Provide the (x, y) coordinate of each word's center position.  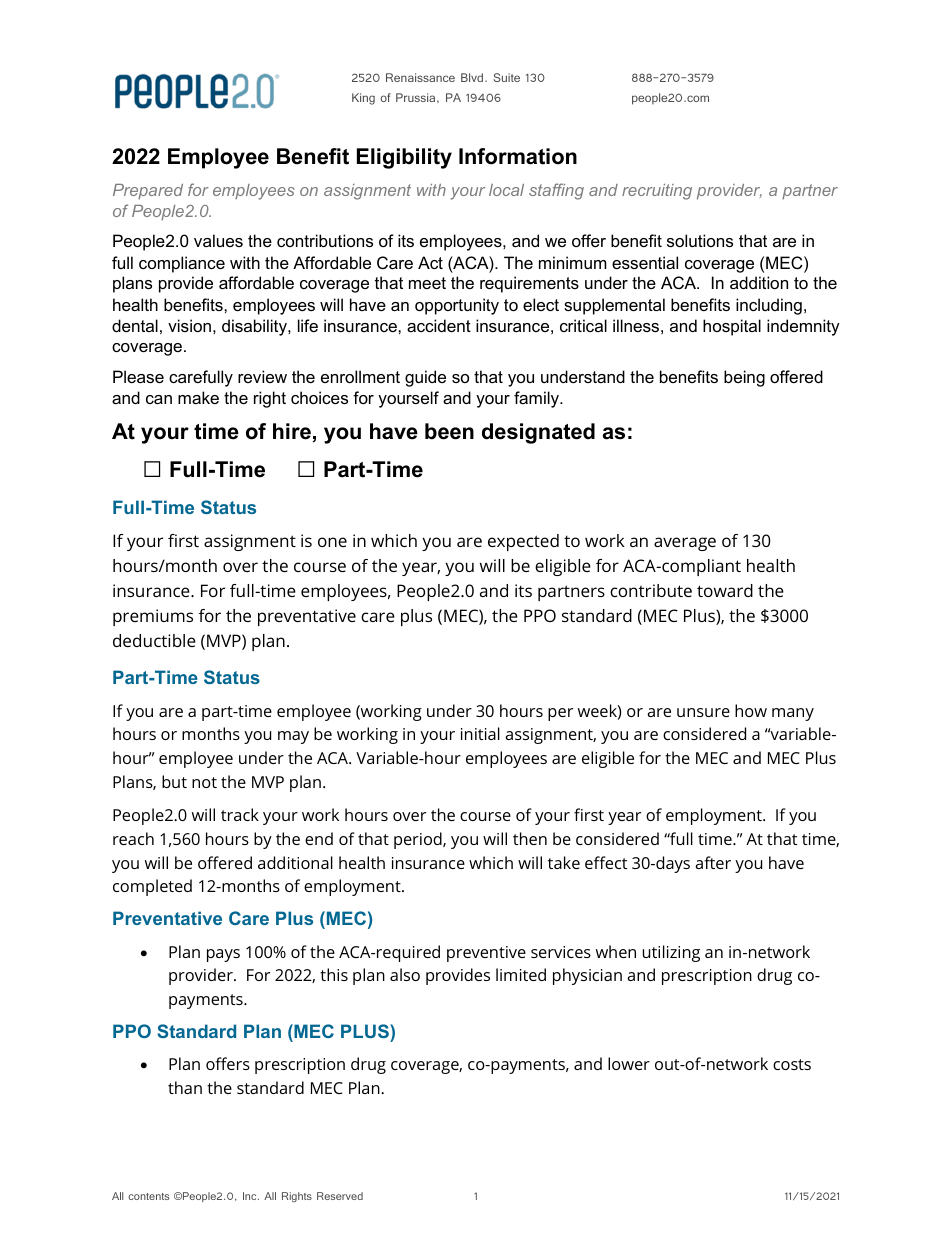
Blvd (473, 77)
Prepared (148, 191)
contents (148, 1196)
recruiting (657, 192)
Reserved (340, 1196)
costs (792, 1064)
